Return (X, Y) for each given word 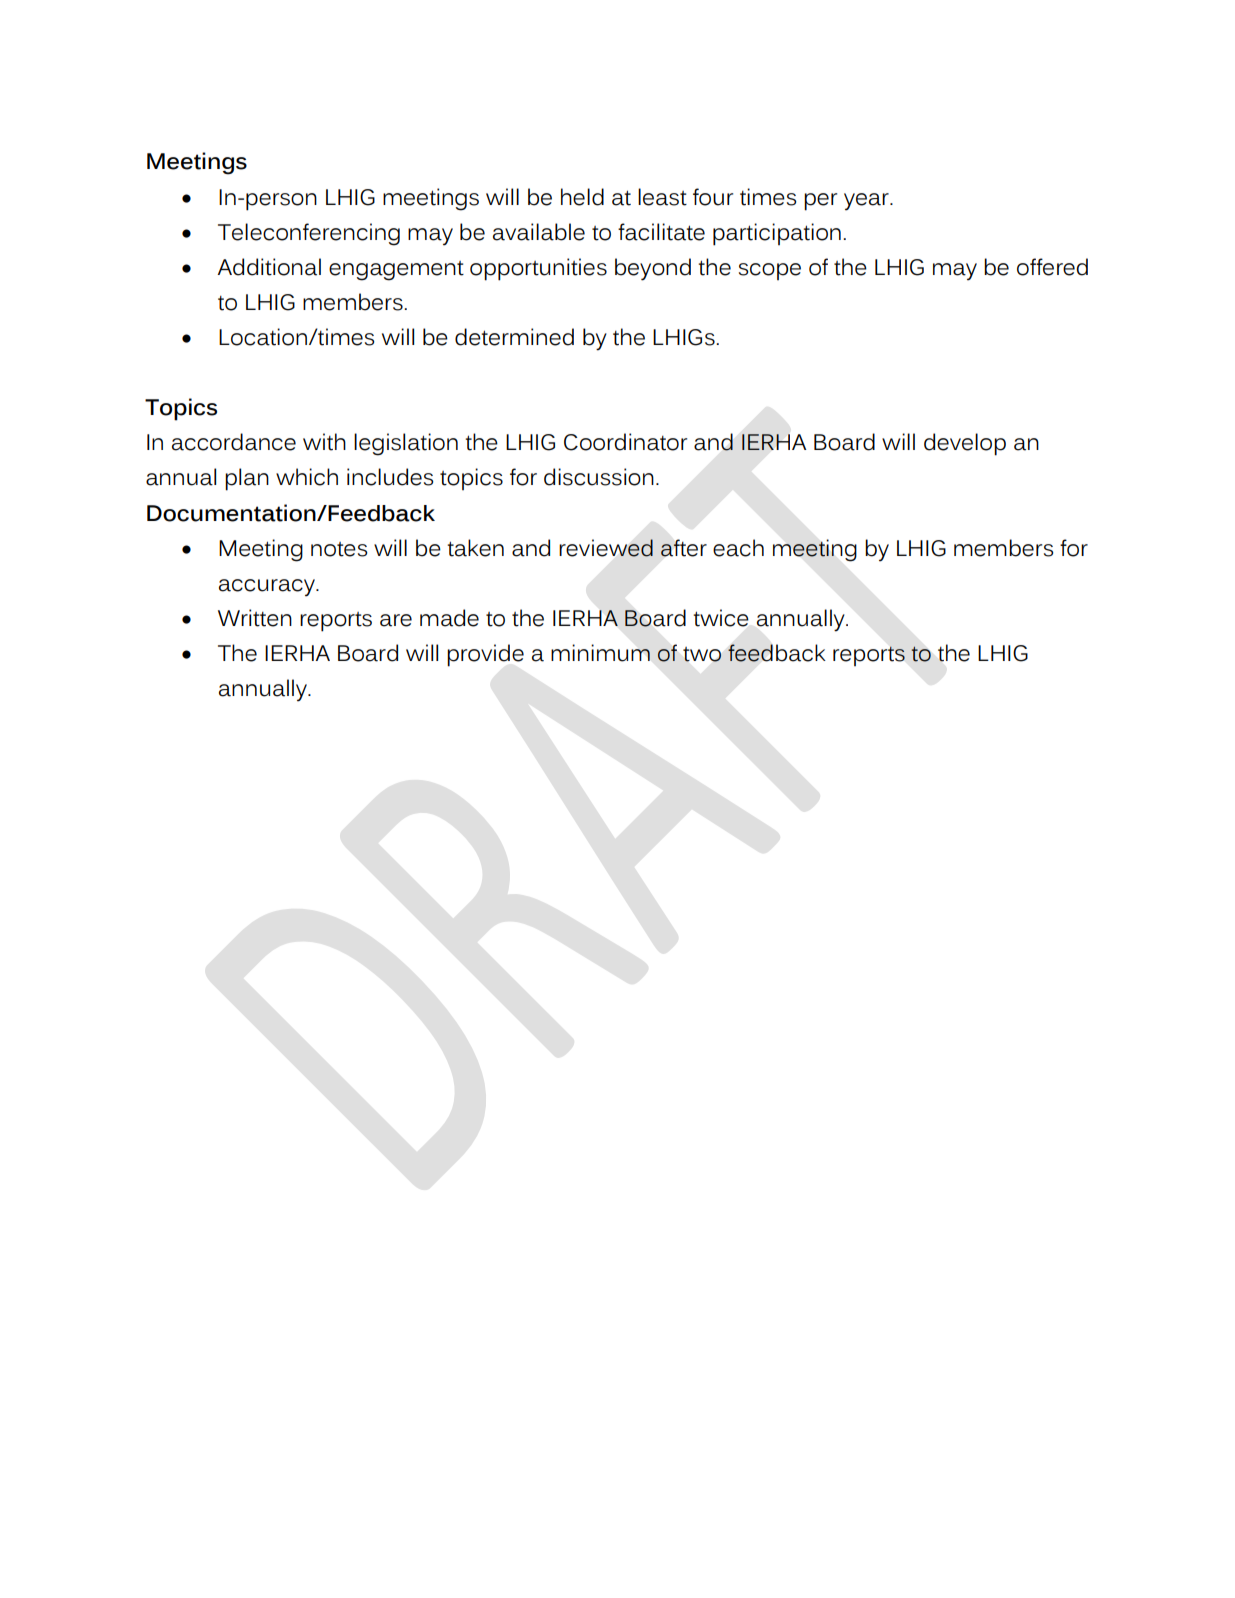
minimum (600, 653)
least (662, 197)
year (867, 202)
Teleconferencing (309, 234)
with (324, 442)
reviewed (606, 548)
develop (965, 444)
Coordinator (625, 442)
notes (339, 549)
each (738, 548)
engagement (396, 271)
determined (514, 337)
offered (1052, 267)
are (396, 620)
